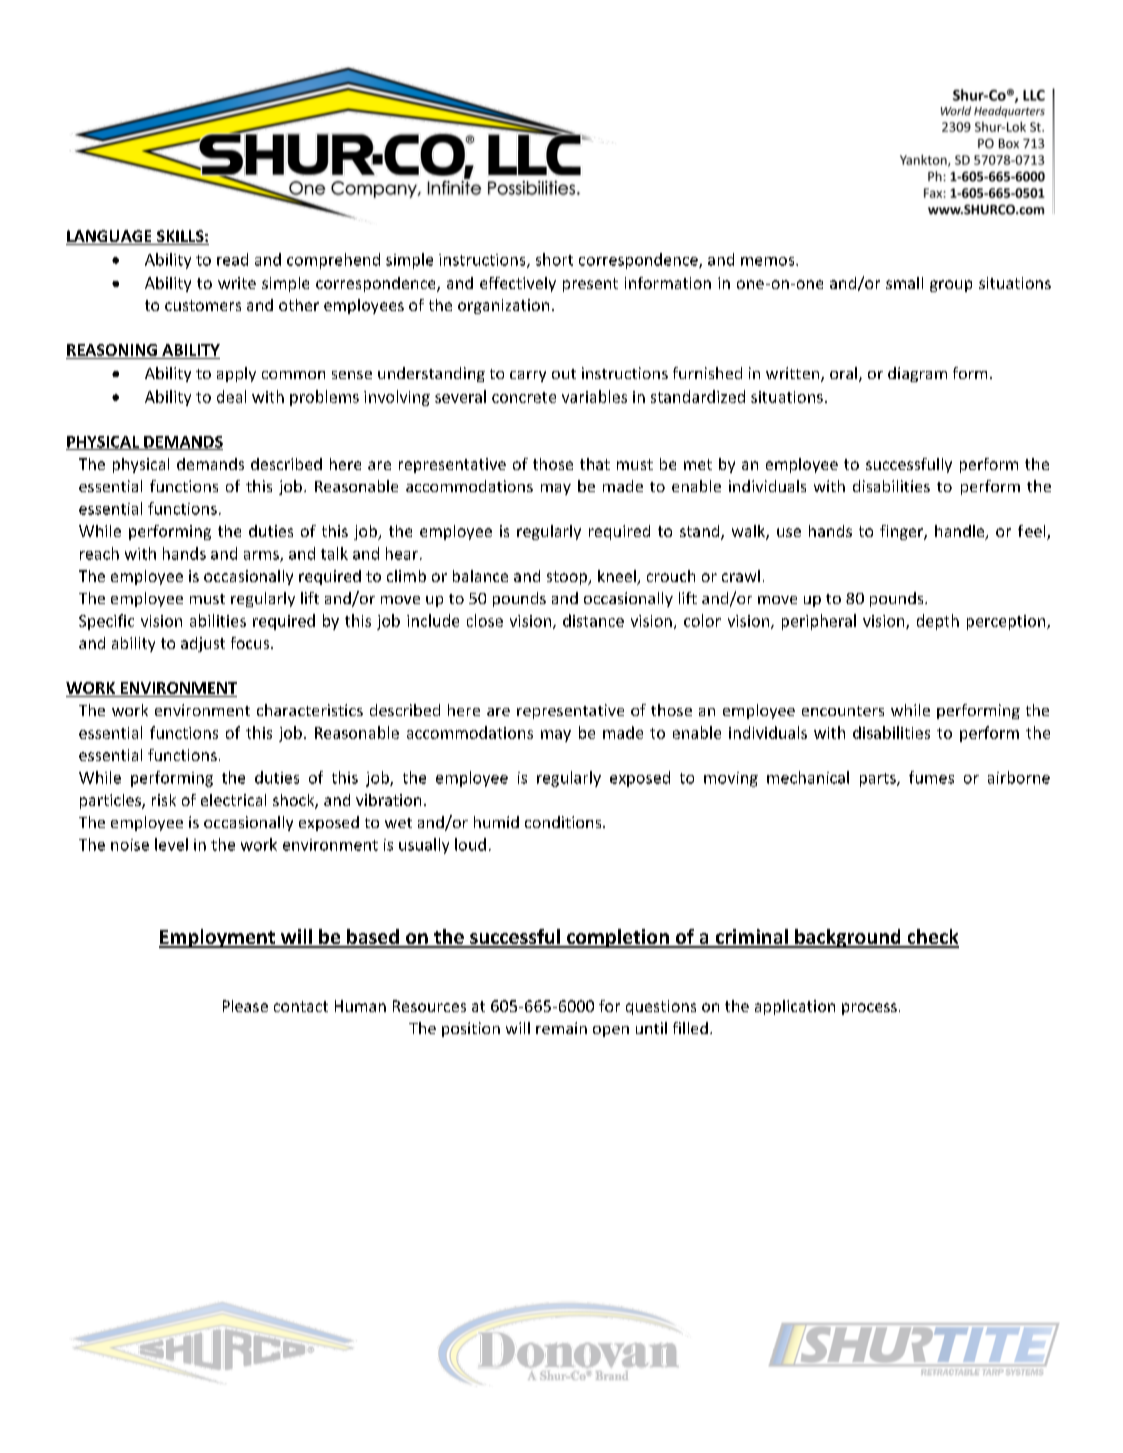 The width and height of the screenshot is (1123, 1453). I want to click on short, so click(554, 259).
